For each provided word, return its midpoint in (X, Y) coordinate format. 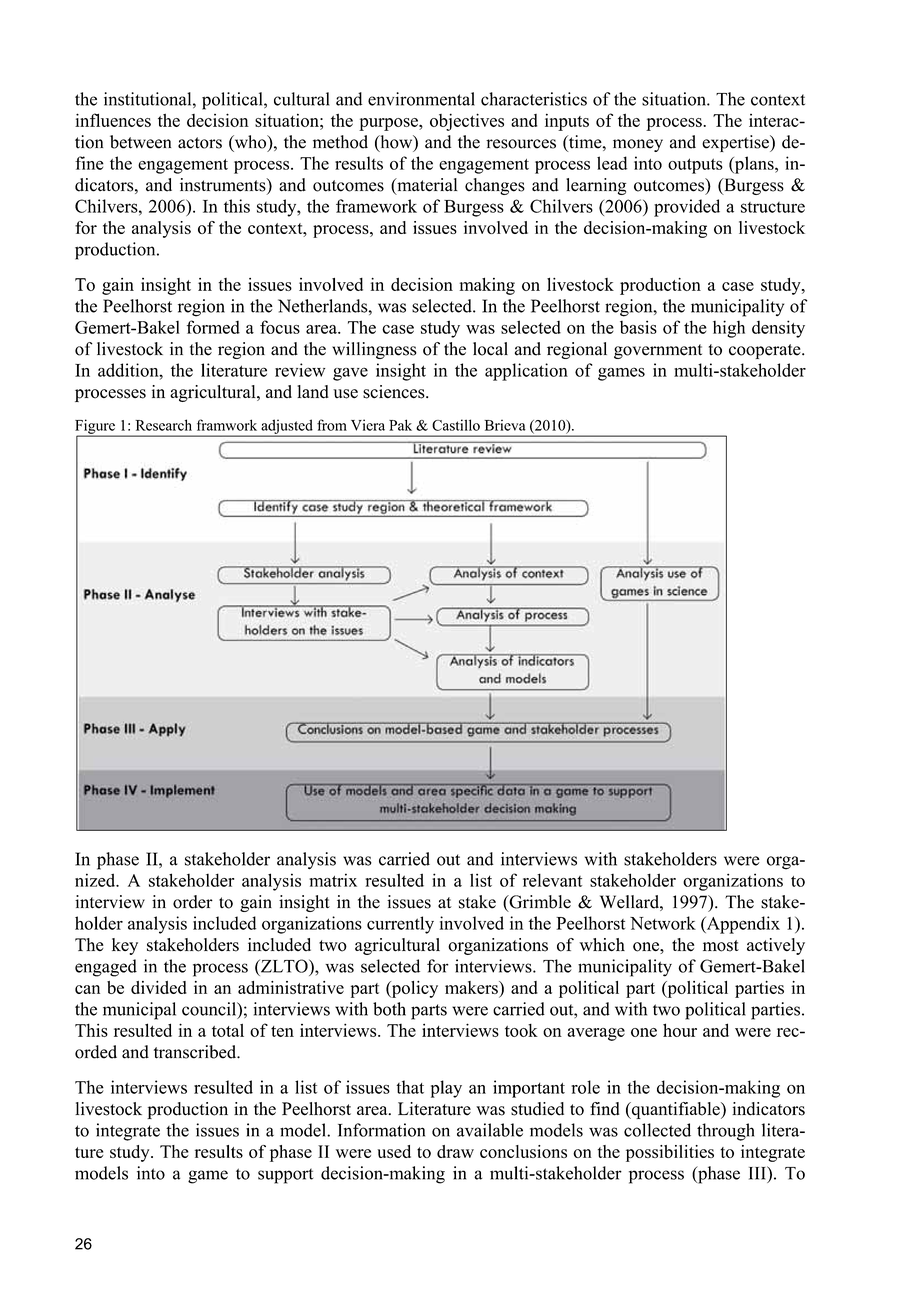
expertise (736, 143)
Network (663, 923)
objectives (467, 122)
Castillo (456, 425)
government (658, 351)
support (285, 1176)
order (193, 902)
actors (200, 143)
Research (163, 425)
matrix (333, 880)
